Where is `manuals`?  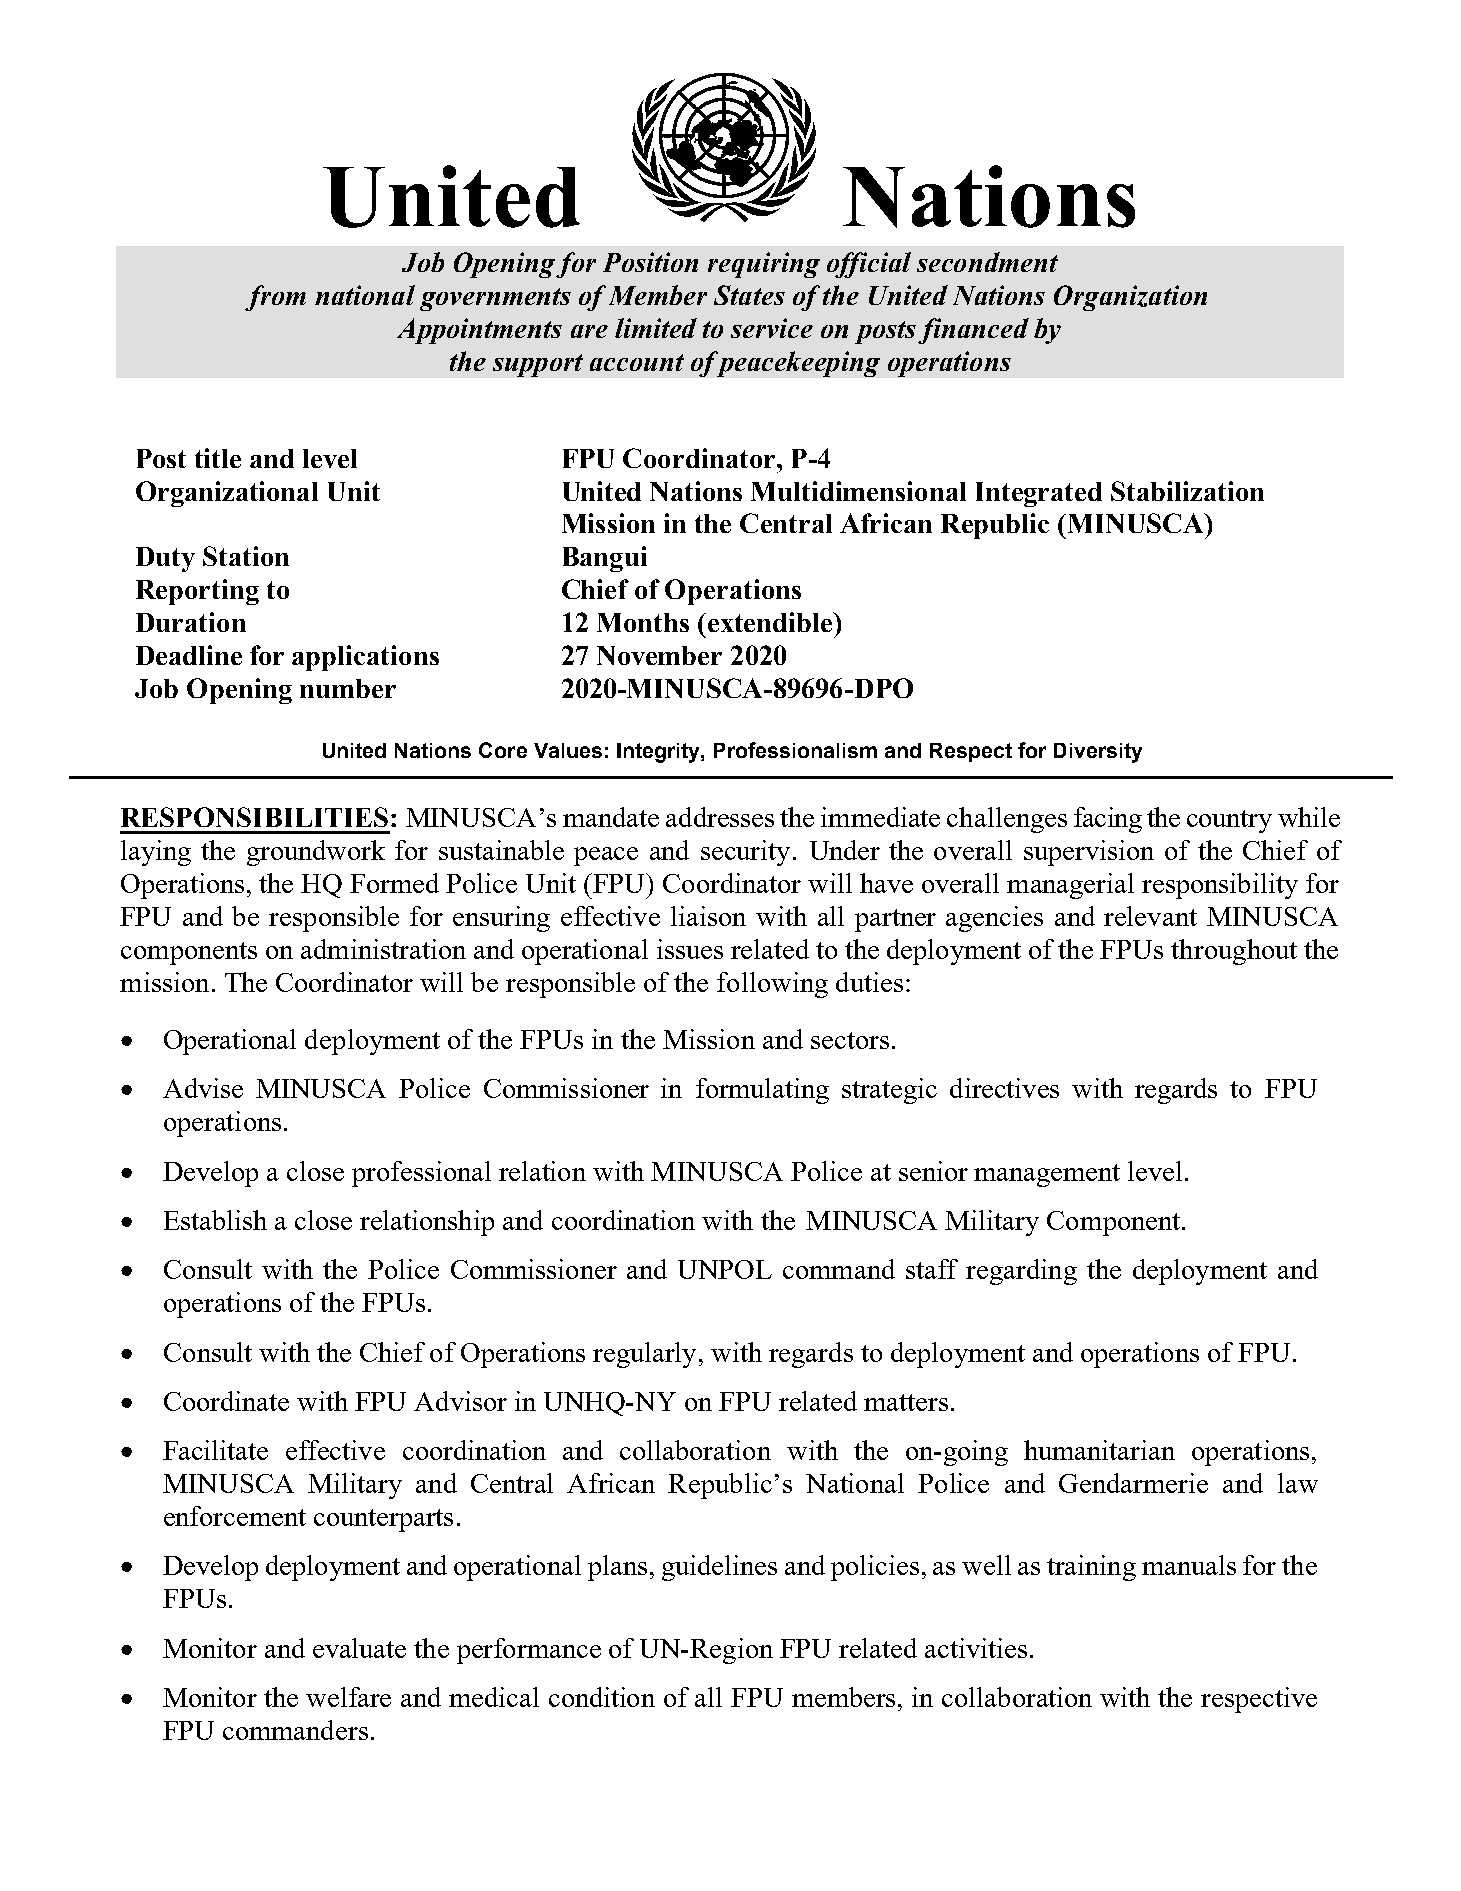 manuals is located at coordinates (1189, 1565).
